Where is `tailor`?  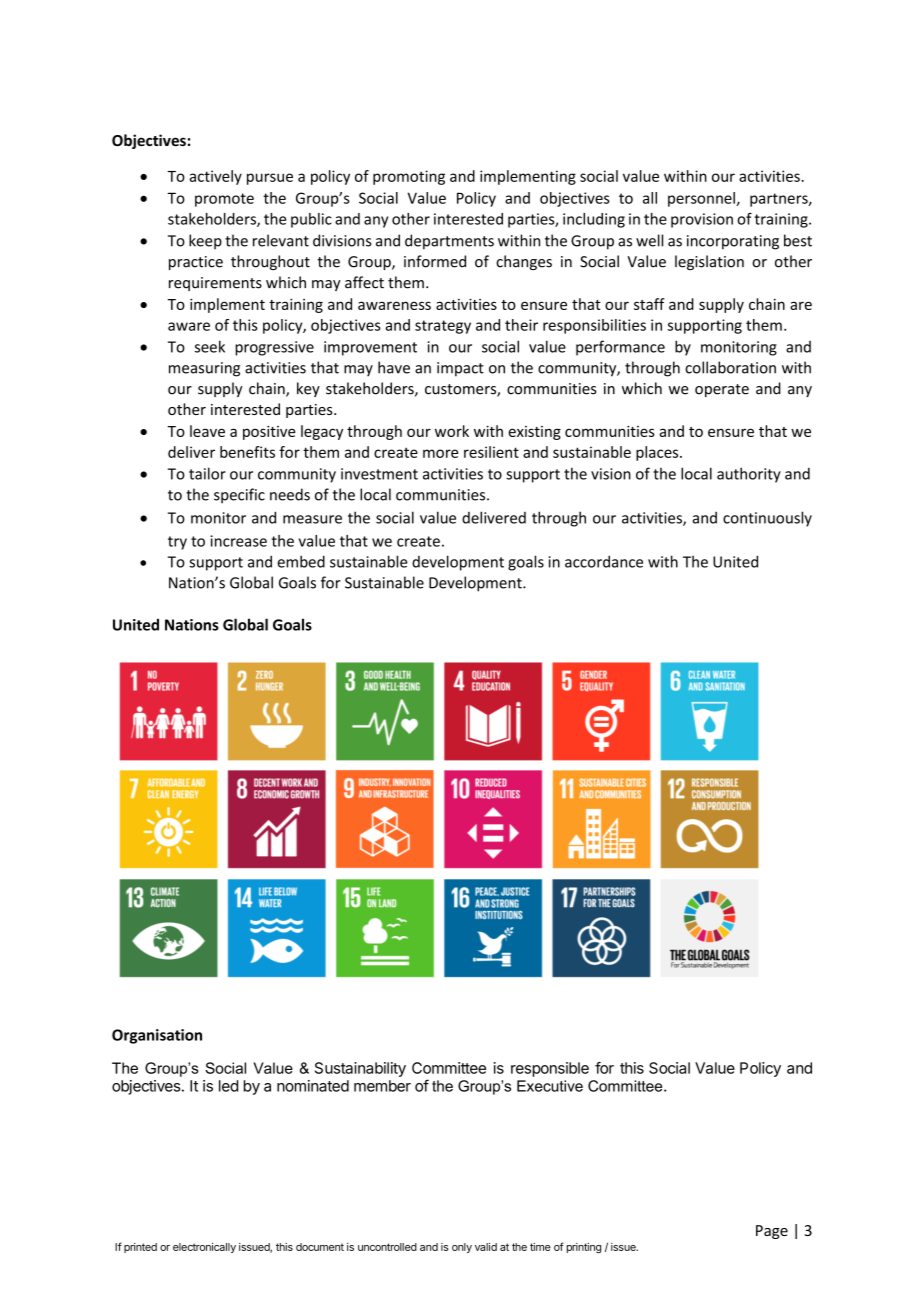 tailor is located at coordinates (207, 473).
